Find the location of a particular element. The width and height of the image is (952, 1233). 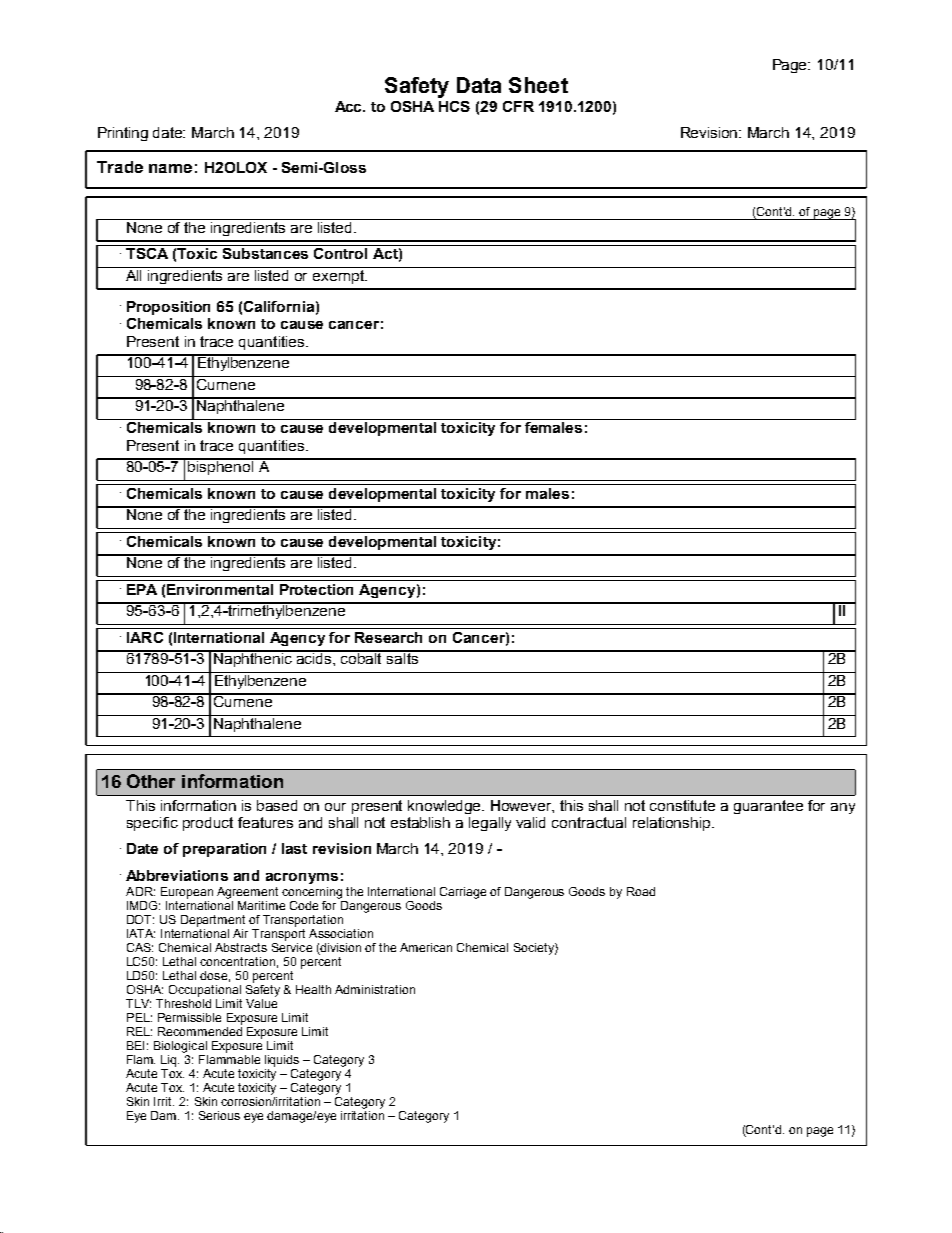

guarantee is located at coordinates (768, 807).
